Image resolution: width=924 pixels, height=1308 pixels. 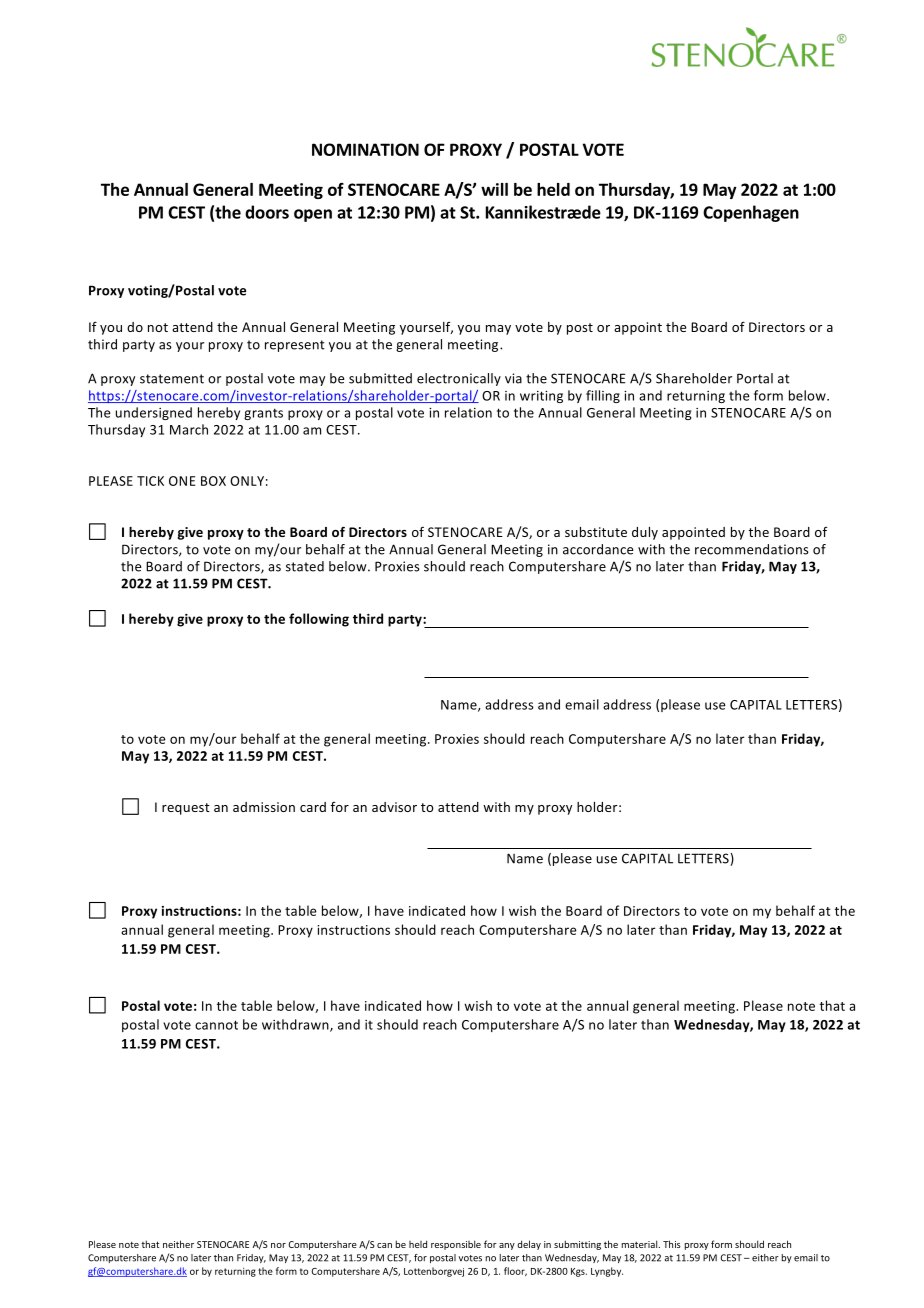 I want to click on filling, so click(x=603, y=396).
